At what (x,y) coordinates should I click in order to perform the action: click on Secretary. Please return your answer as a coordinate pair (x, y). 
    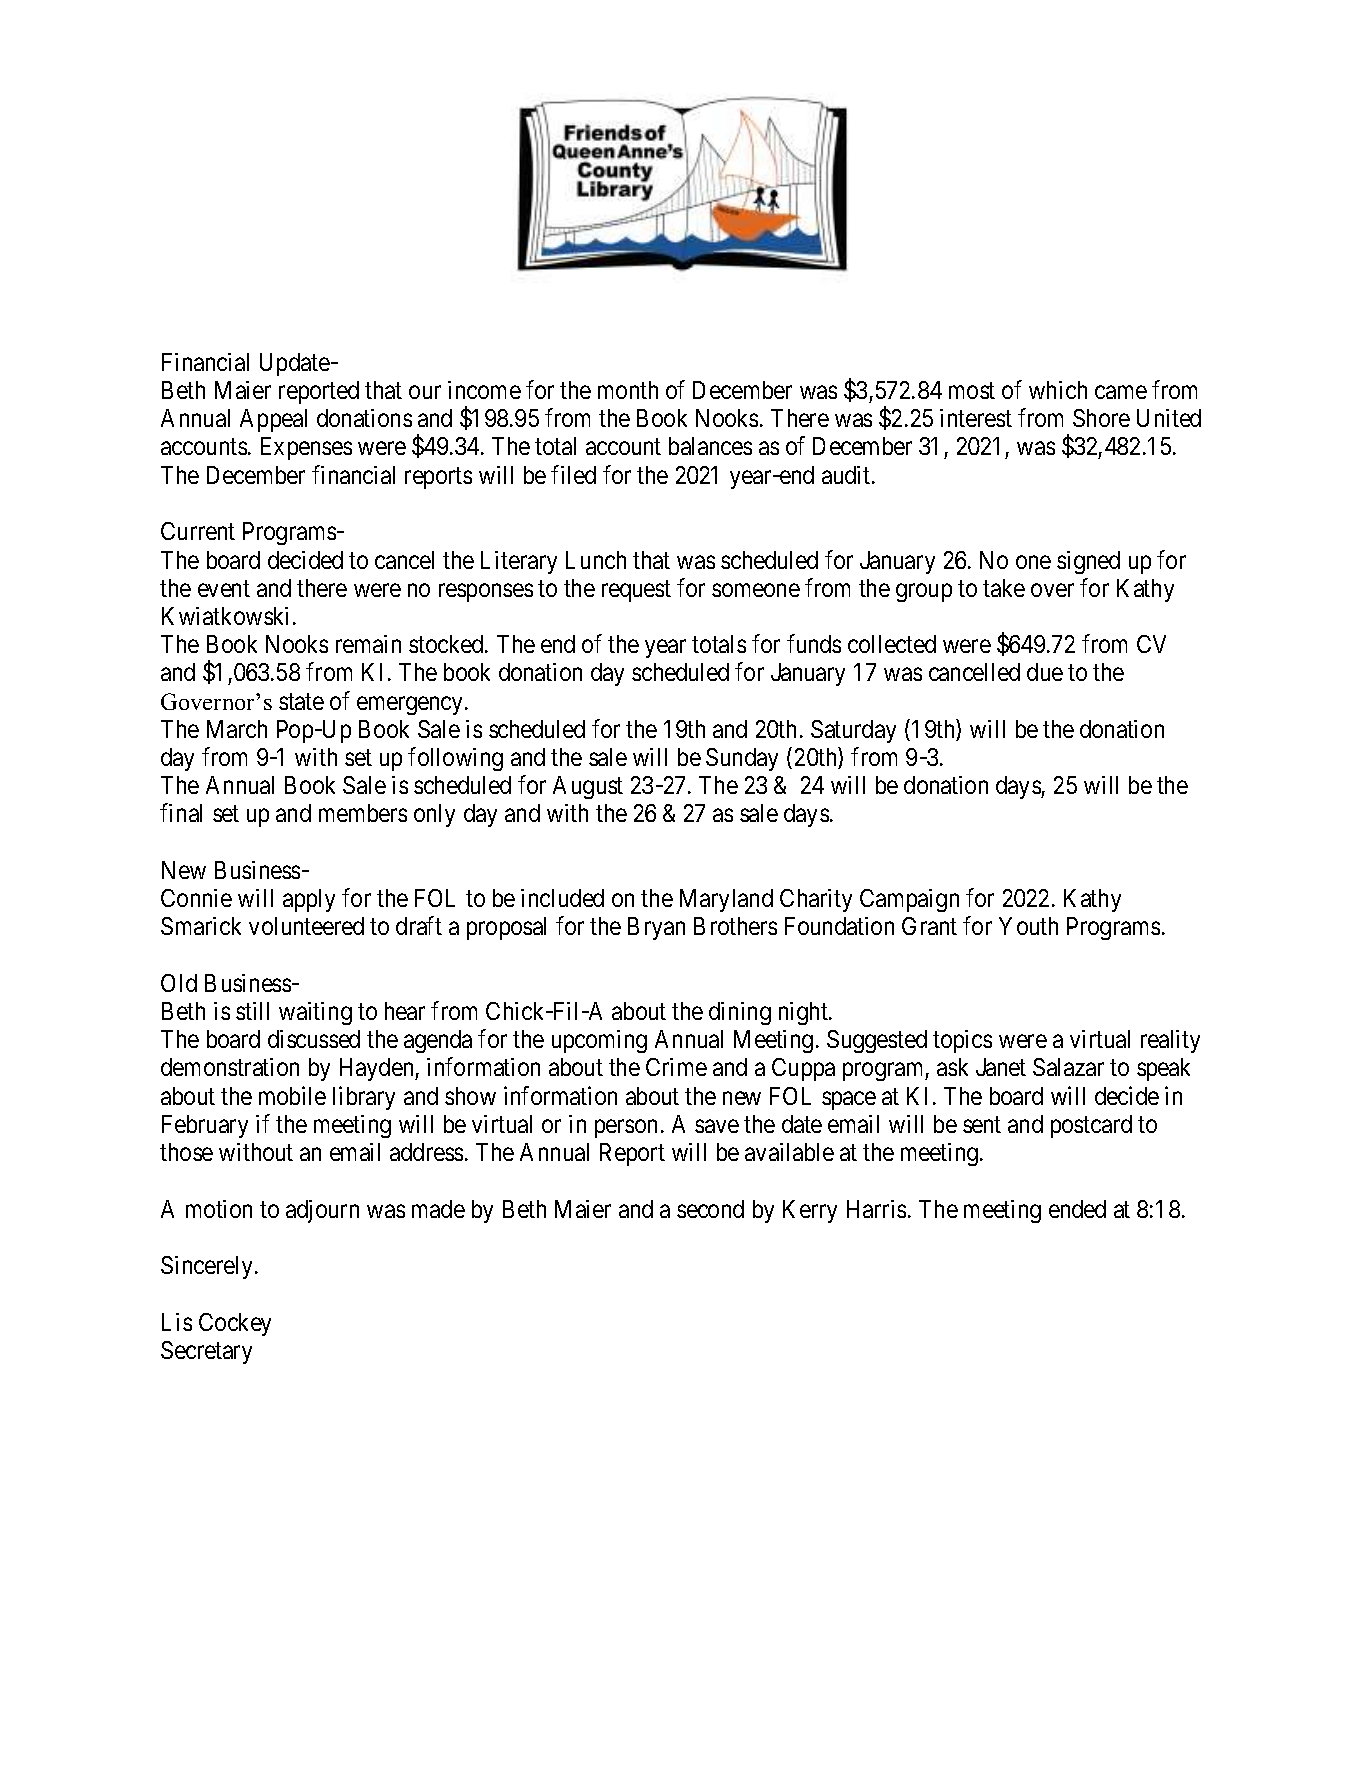
    Looking at the image, I should click on (206, 1352).
